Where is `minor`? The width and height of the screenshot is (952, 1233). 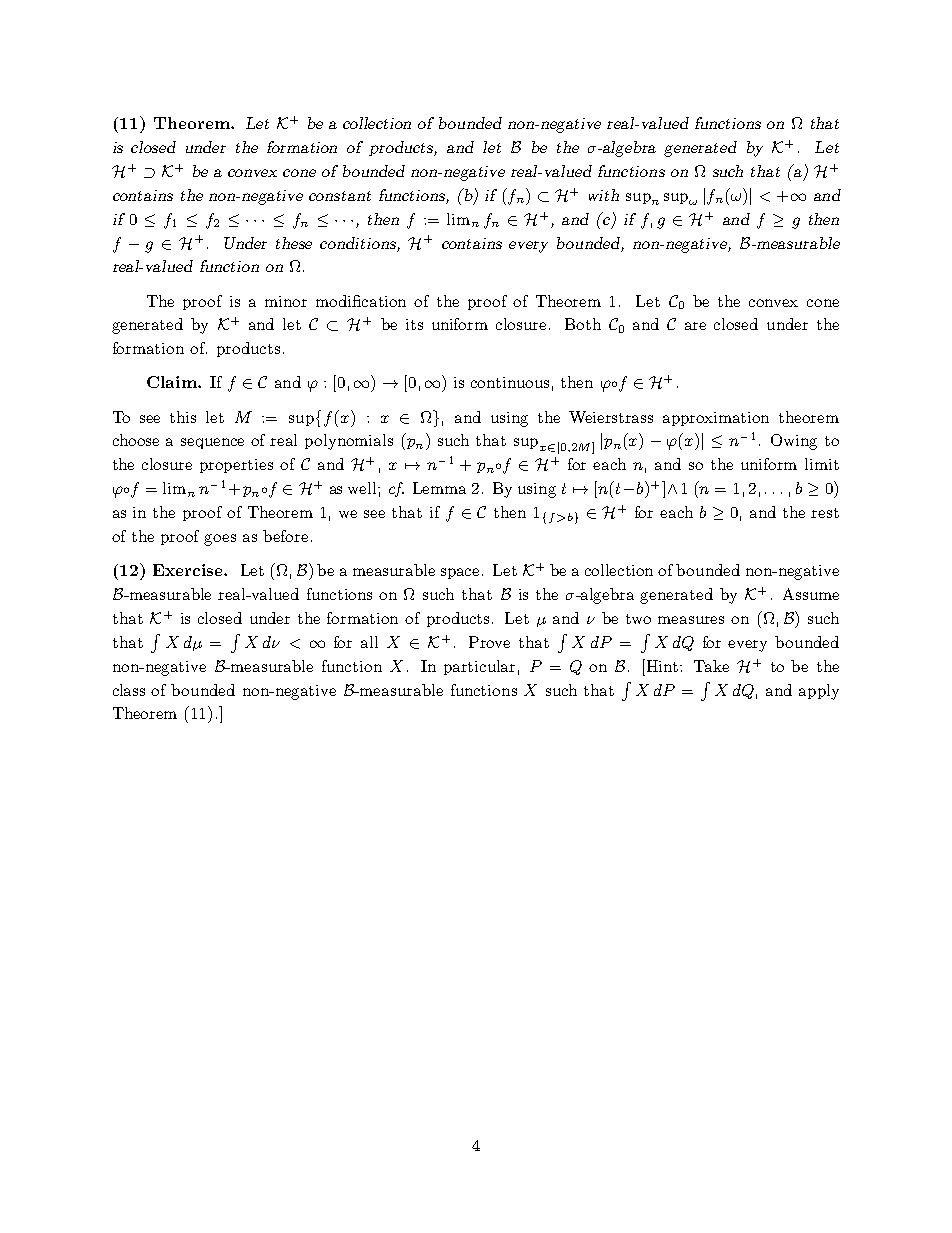 minor is located at coordinates (286, 301).
